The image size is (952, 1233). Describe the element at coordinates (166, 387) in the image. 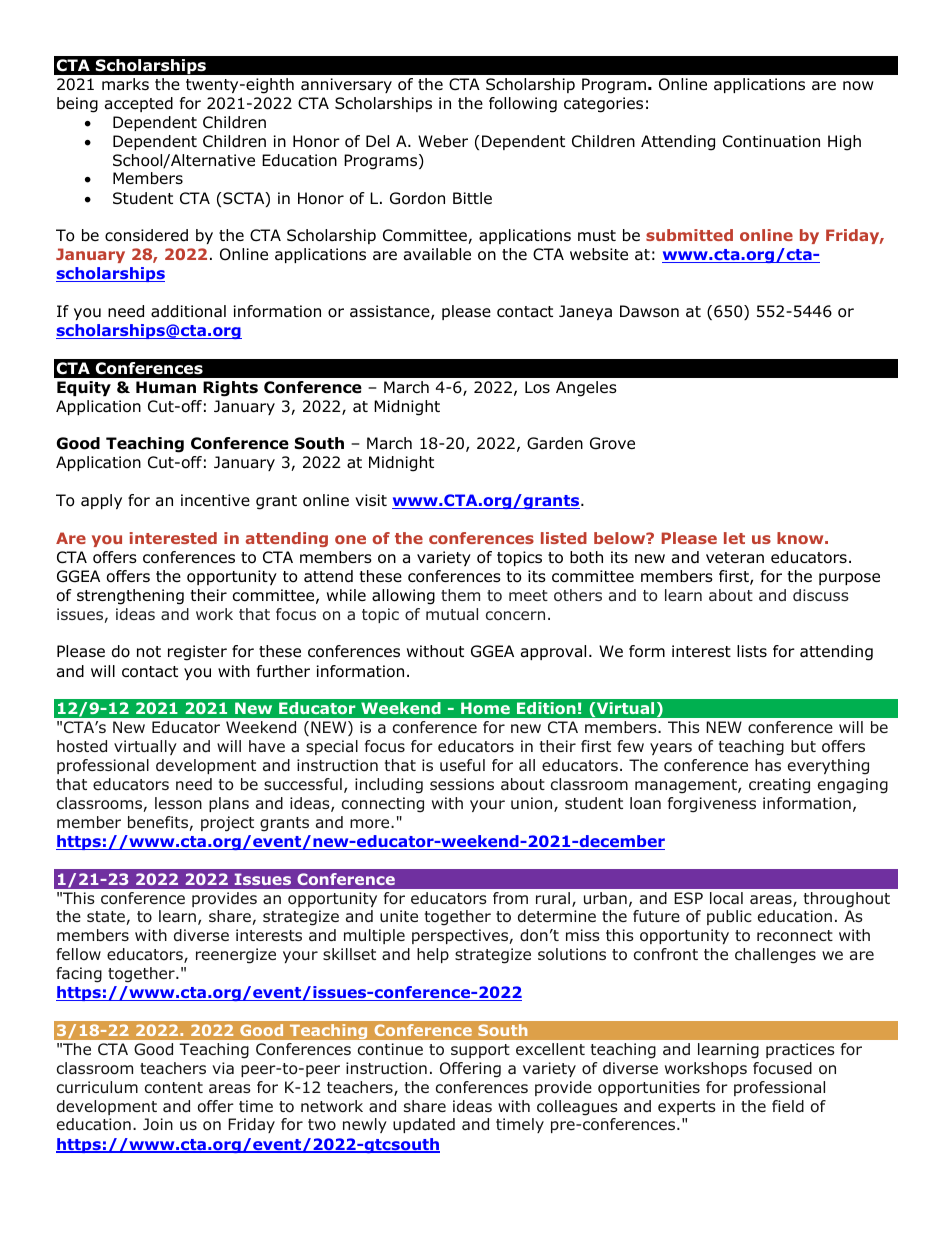

I see `Human` at that location.
